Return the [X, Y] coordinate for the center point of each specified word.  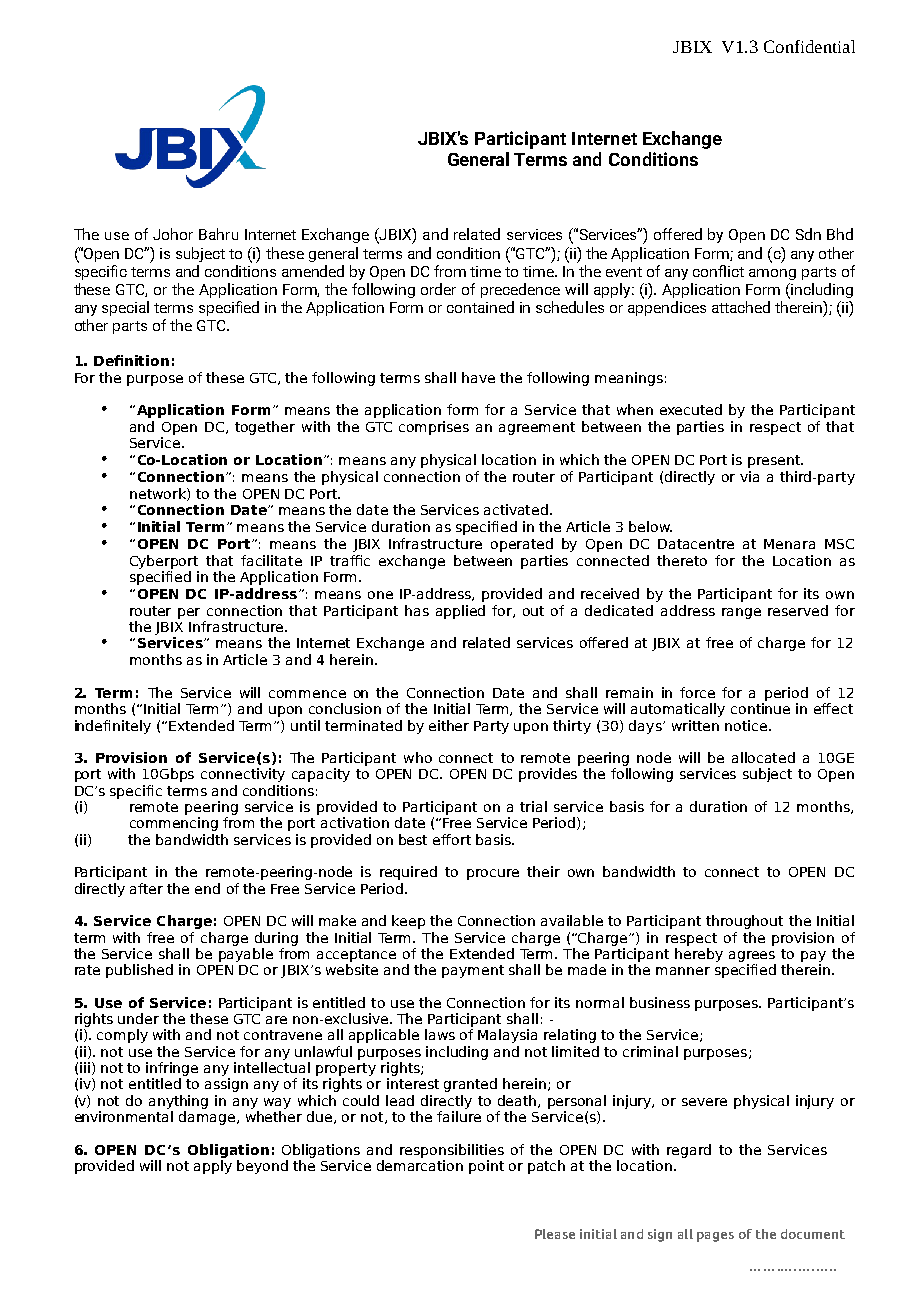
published [139, 971]
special [125, 308]
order [438, 289]
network [159, 494]
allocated [763, 757]
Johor [173, 234]
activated [516, 509]
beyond [262, 1167]
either [449, 725]
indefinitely [113, 727]
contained [480, 307]
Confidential [809, 46]
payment [473, 971]
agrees [752, 956]
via [749, 476]
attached [741, 307]
